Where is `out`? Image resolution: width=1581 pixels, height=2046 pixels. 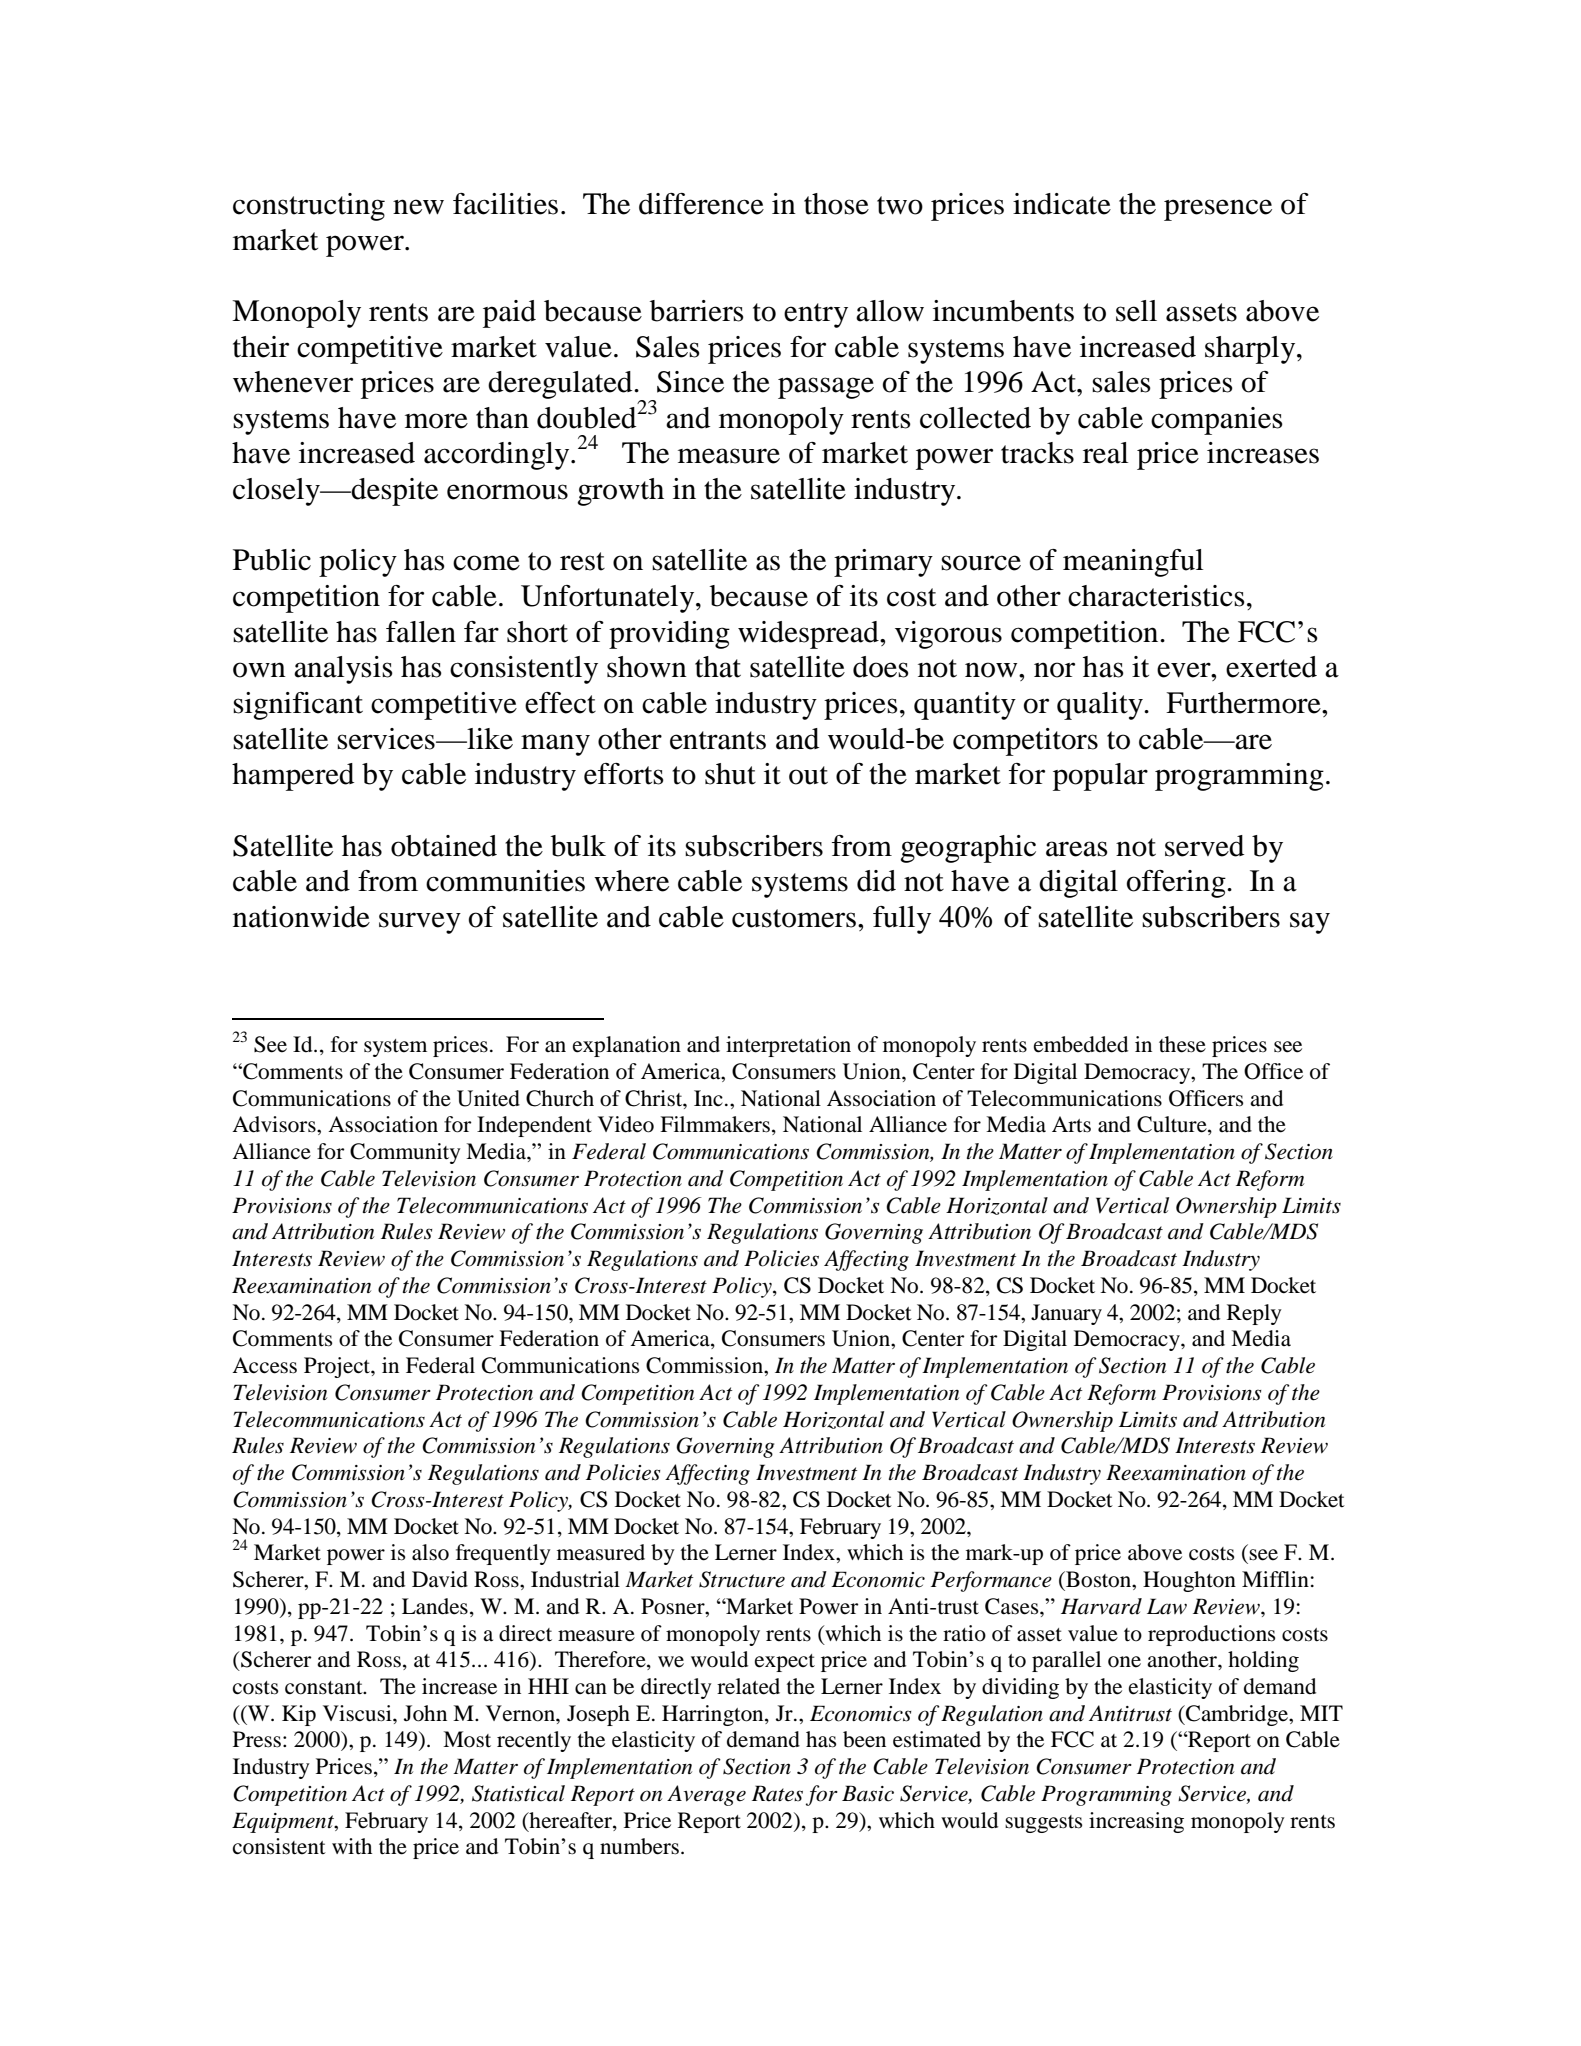 out is located at coordinates (808, 775).
